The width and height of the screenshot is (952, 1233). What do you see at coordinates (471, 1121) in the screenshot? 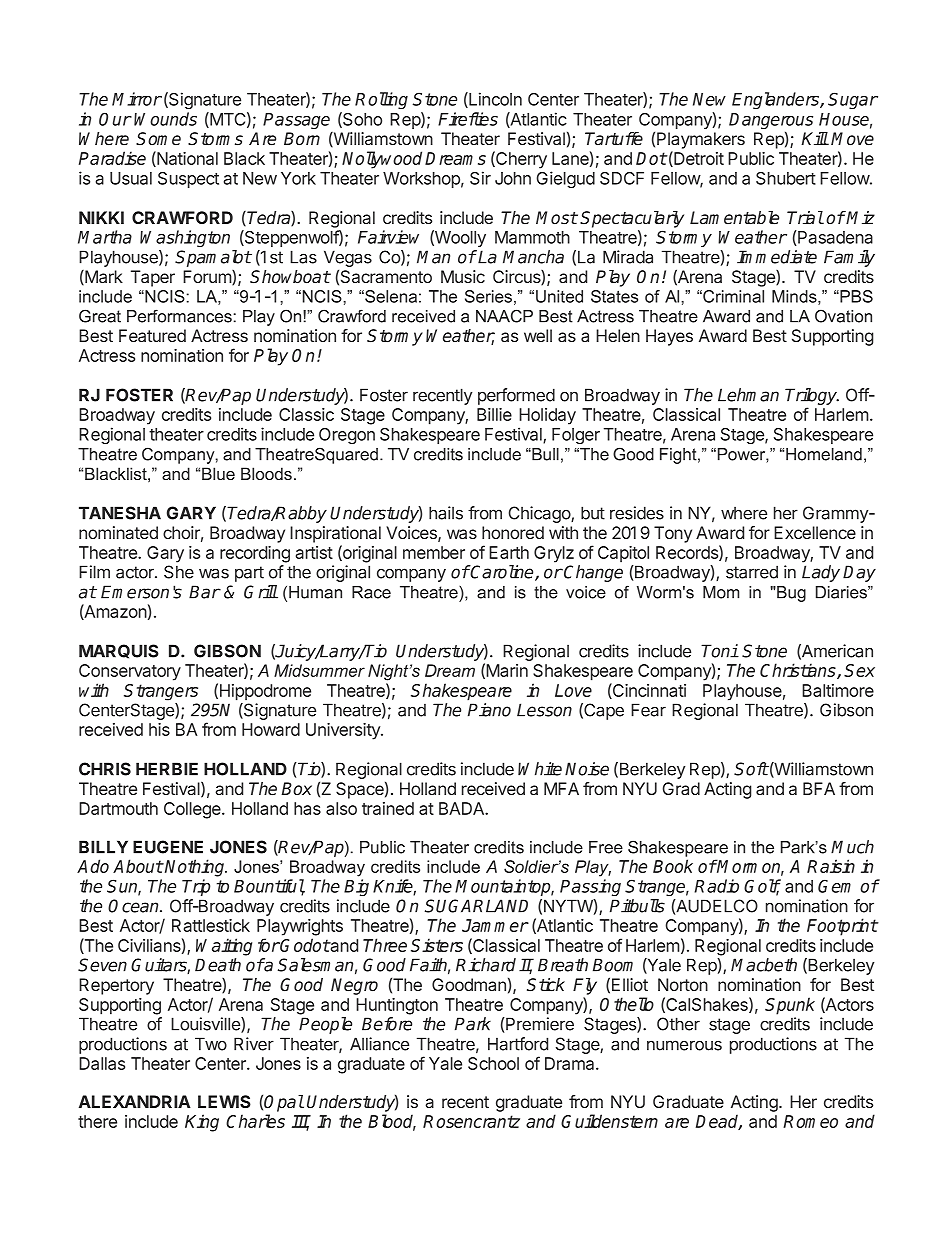
I see `Rosencrantz` at bounding box center [471, 1121].
